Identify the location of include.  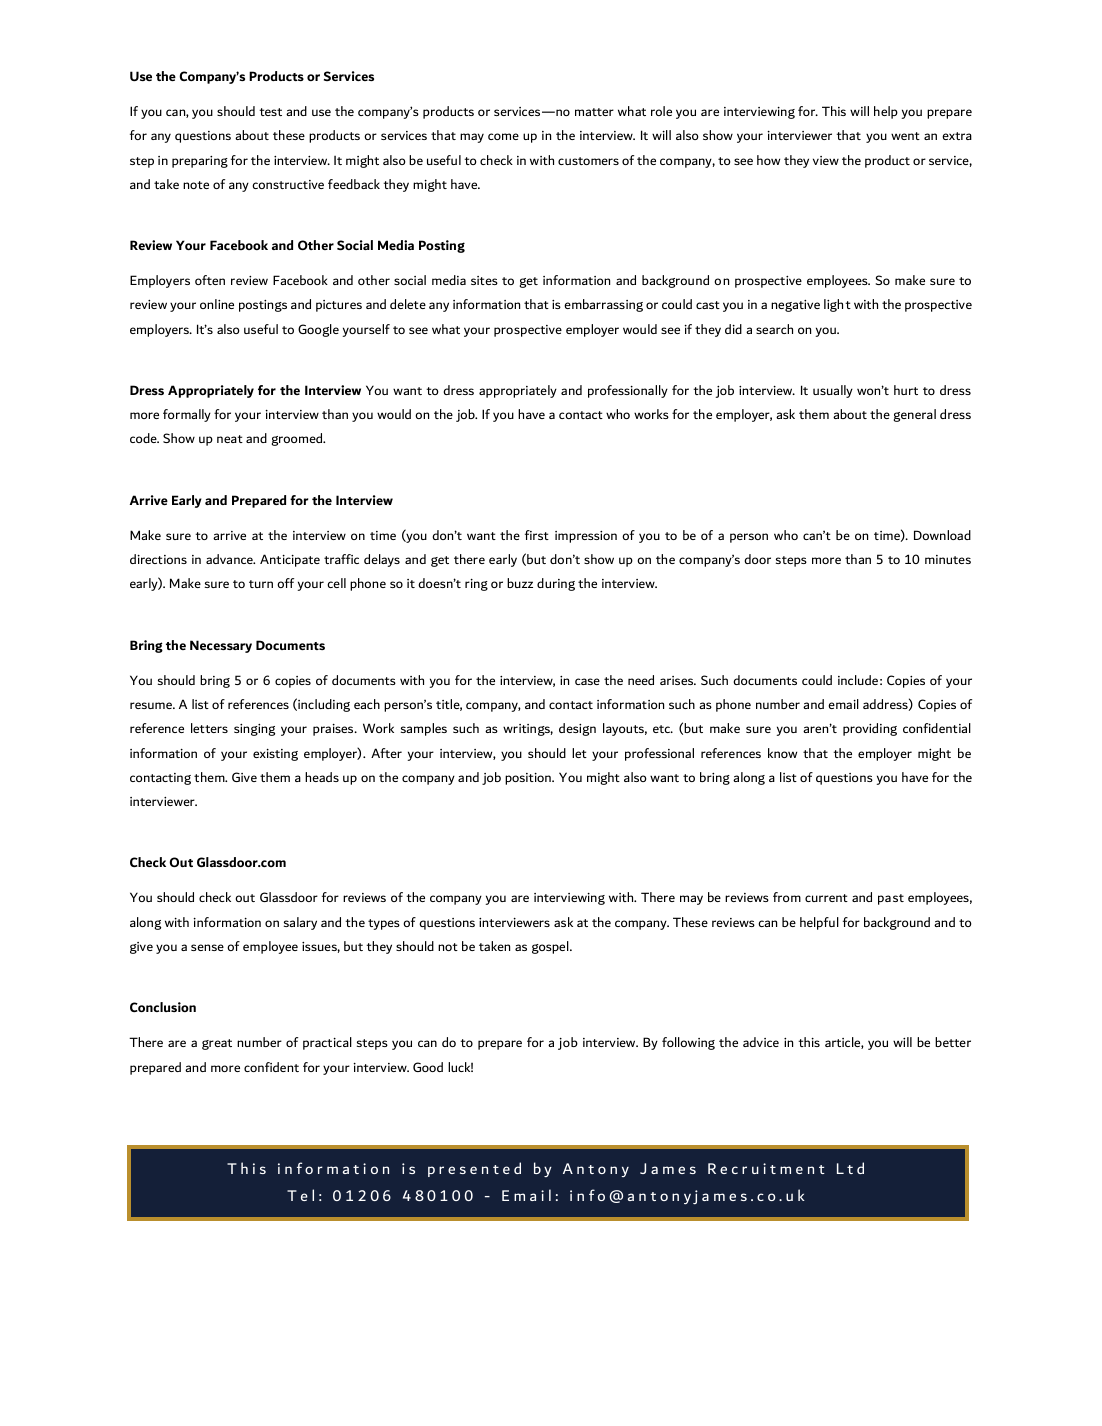
(858, 680).
